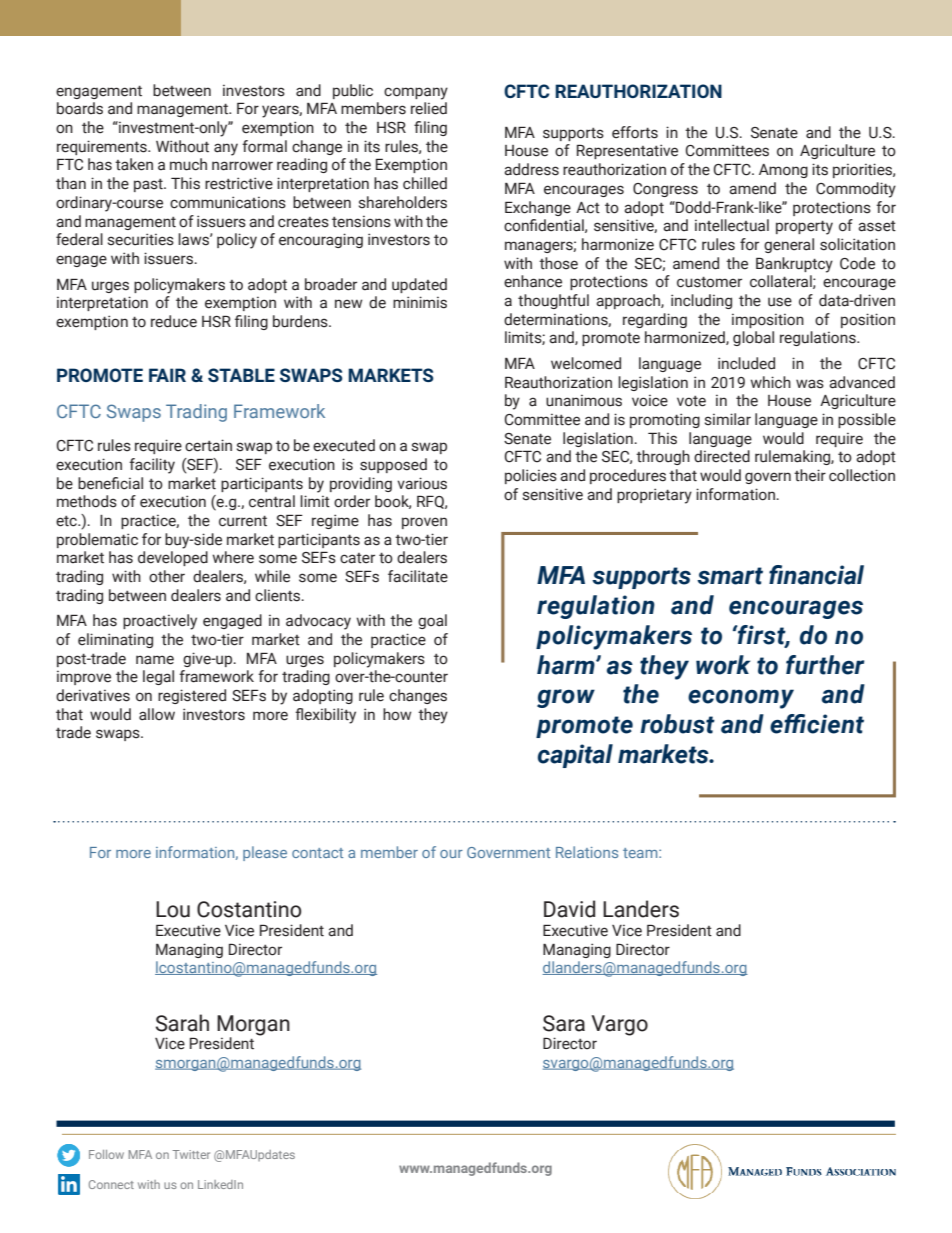 This screenshot has height=1233, width=952. What do you see at coordinates (432, 621) in the screenshot?
I see `goal` at bounding box center [432, 621].
